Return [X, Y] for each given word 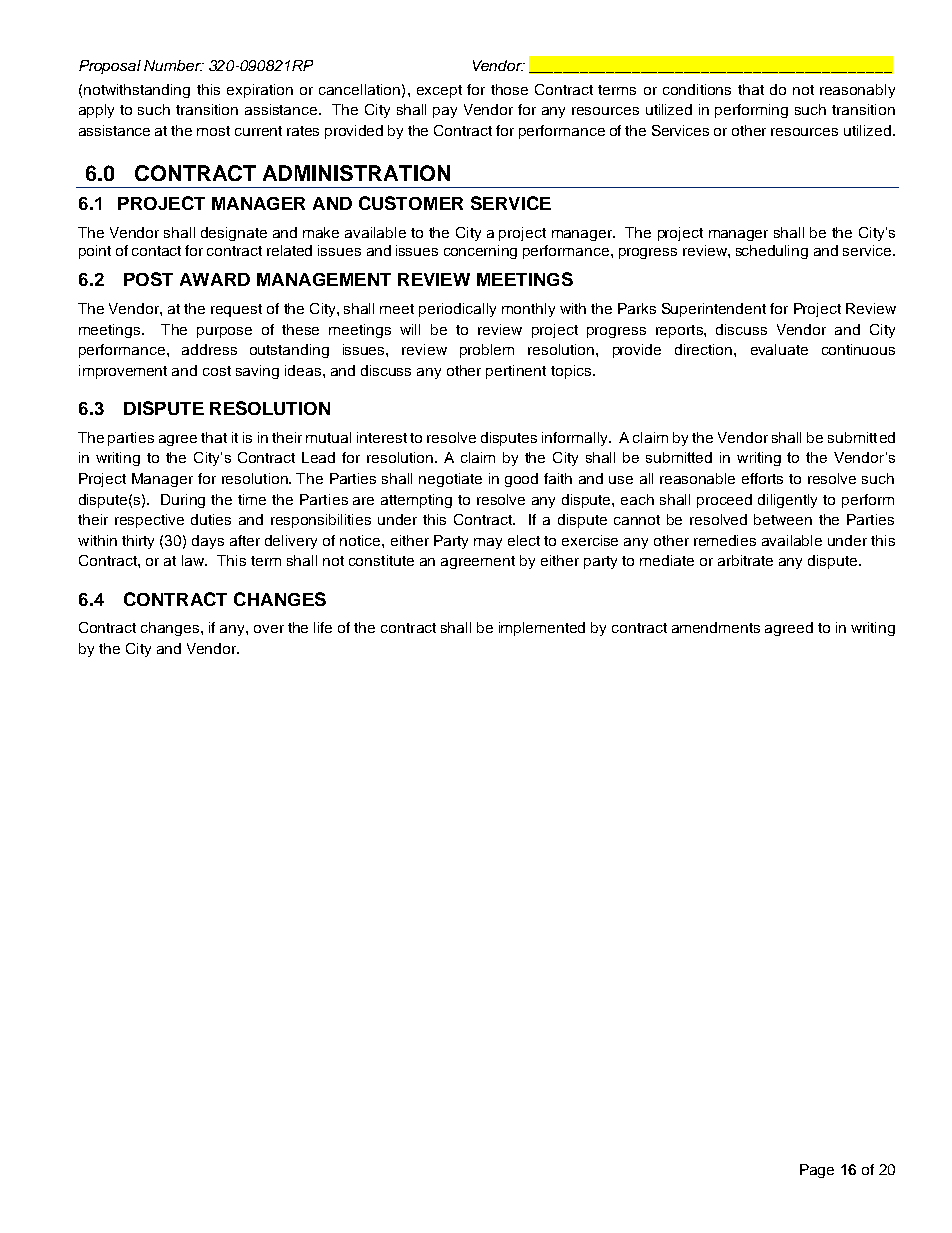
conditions [697, 89]
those [509, 89]
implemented [542, 629]
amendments [716, 627]
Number [173, 65]
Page [817, 1171]
